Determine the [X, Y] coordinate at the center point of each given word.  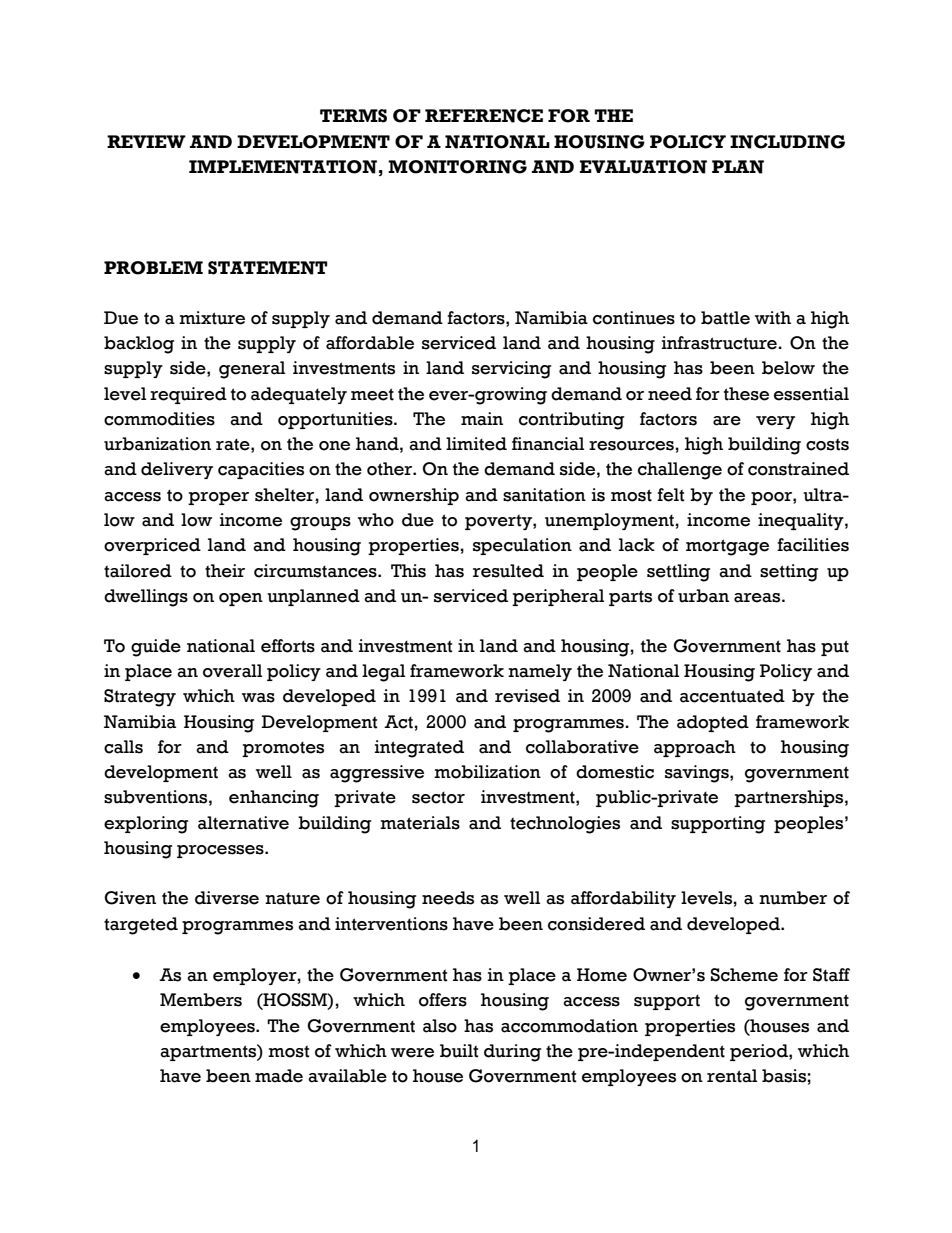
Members [201, 1000]
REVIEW [146, 141]
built [459, 1051]
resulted [508, 571]
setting [789, 573]
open [241, 599]
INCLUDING [787, 142]
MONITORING [457, 167]
